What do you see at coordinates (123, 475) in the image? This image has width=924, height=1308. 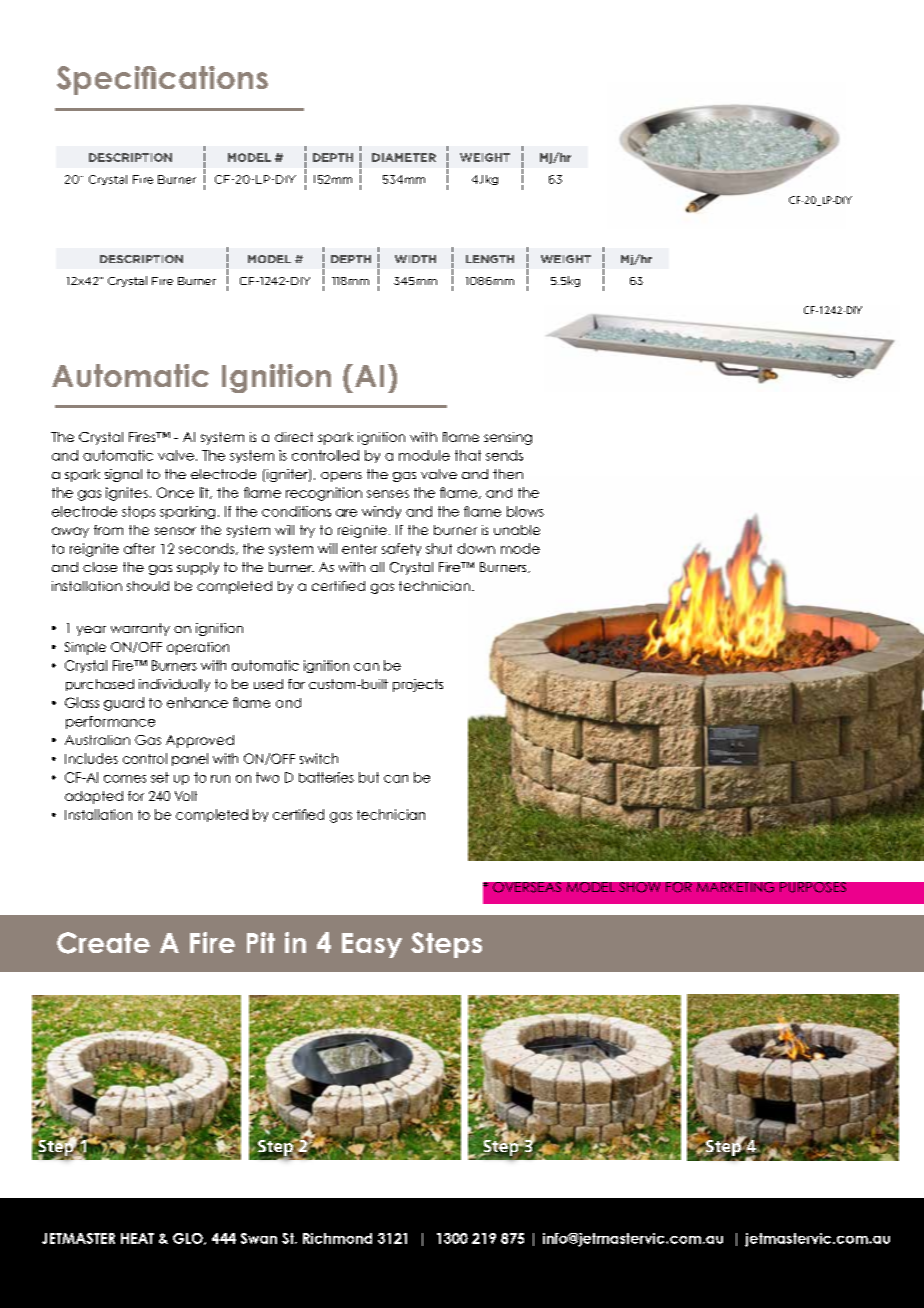 I see `signal` at bounding box center [123, 475].
